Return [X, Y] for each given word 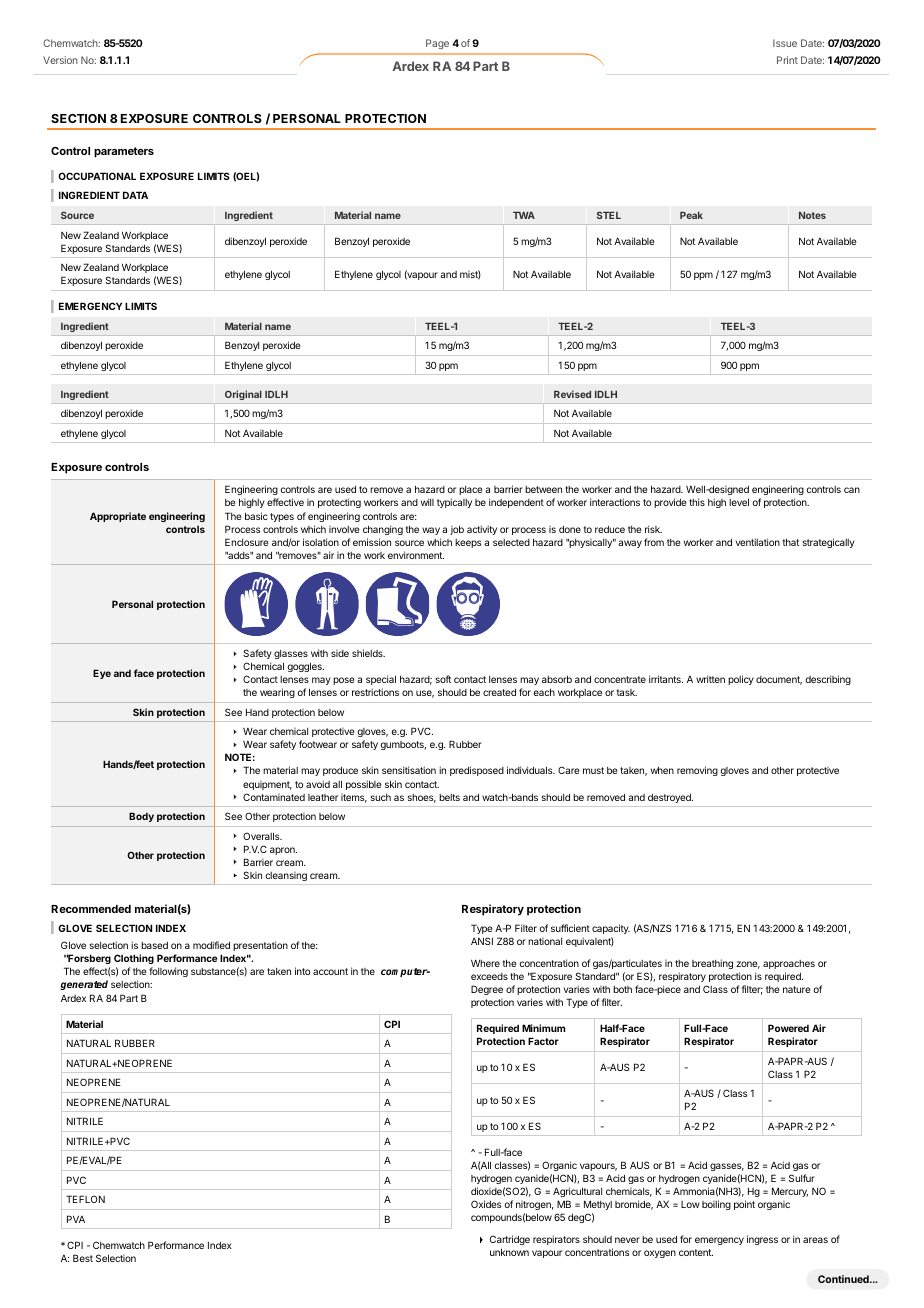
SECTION [78, 118]
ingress [762, 1240]
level [739, 502]
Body [141, 817]
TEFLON [85, 1199]
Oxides [486, 1204]
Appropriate [118, 517]
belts [449, 797]
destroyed [670, 798]
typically [454, 503]
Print [787, 60]
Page [437, 44]
